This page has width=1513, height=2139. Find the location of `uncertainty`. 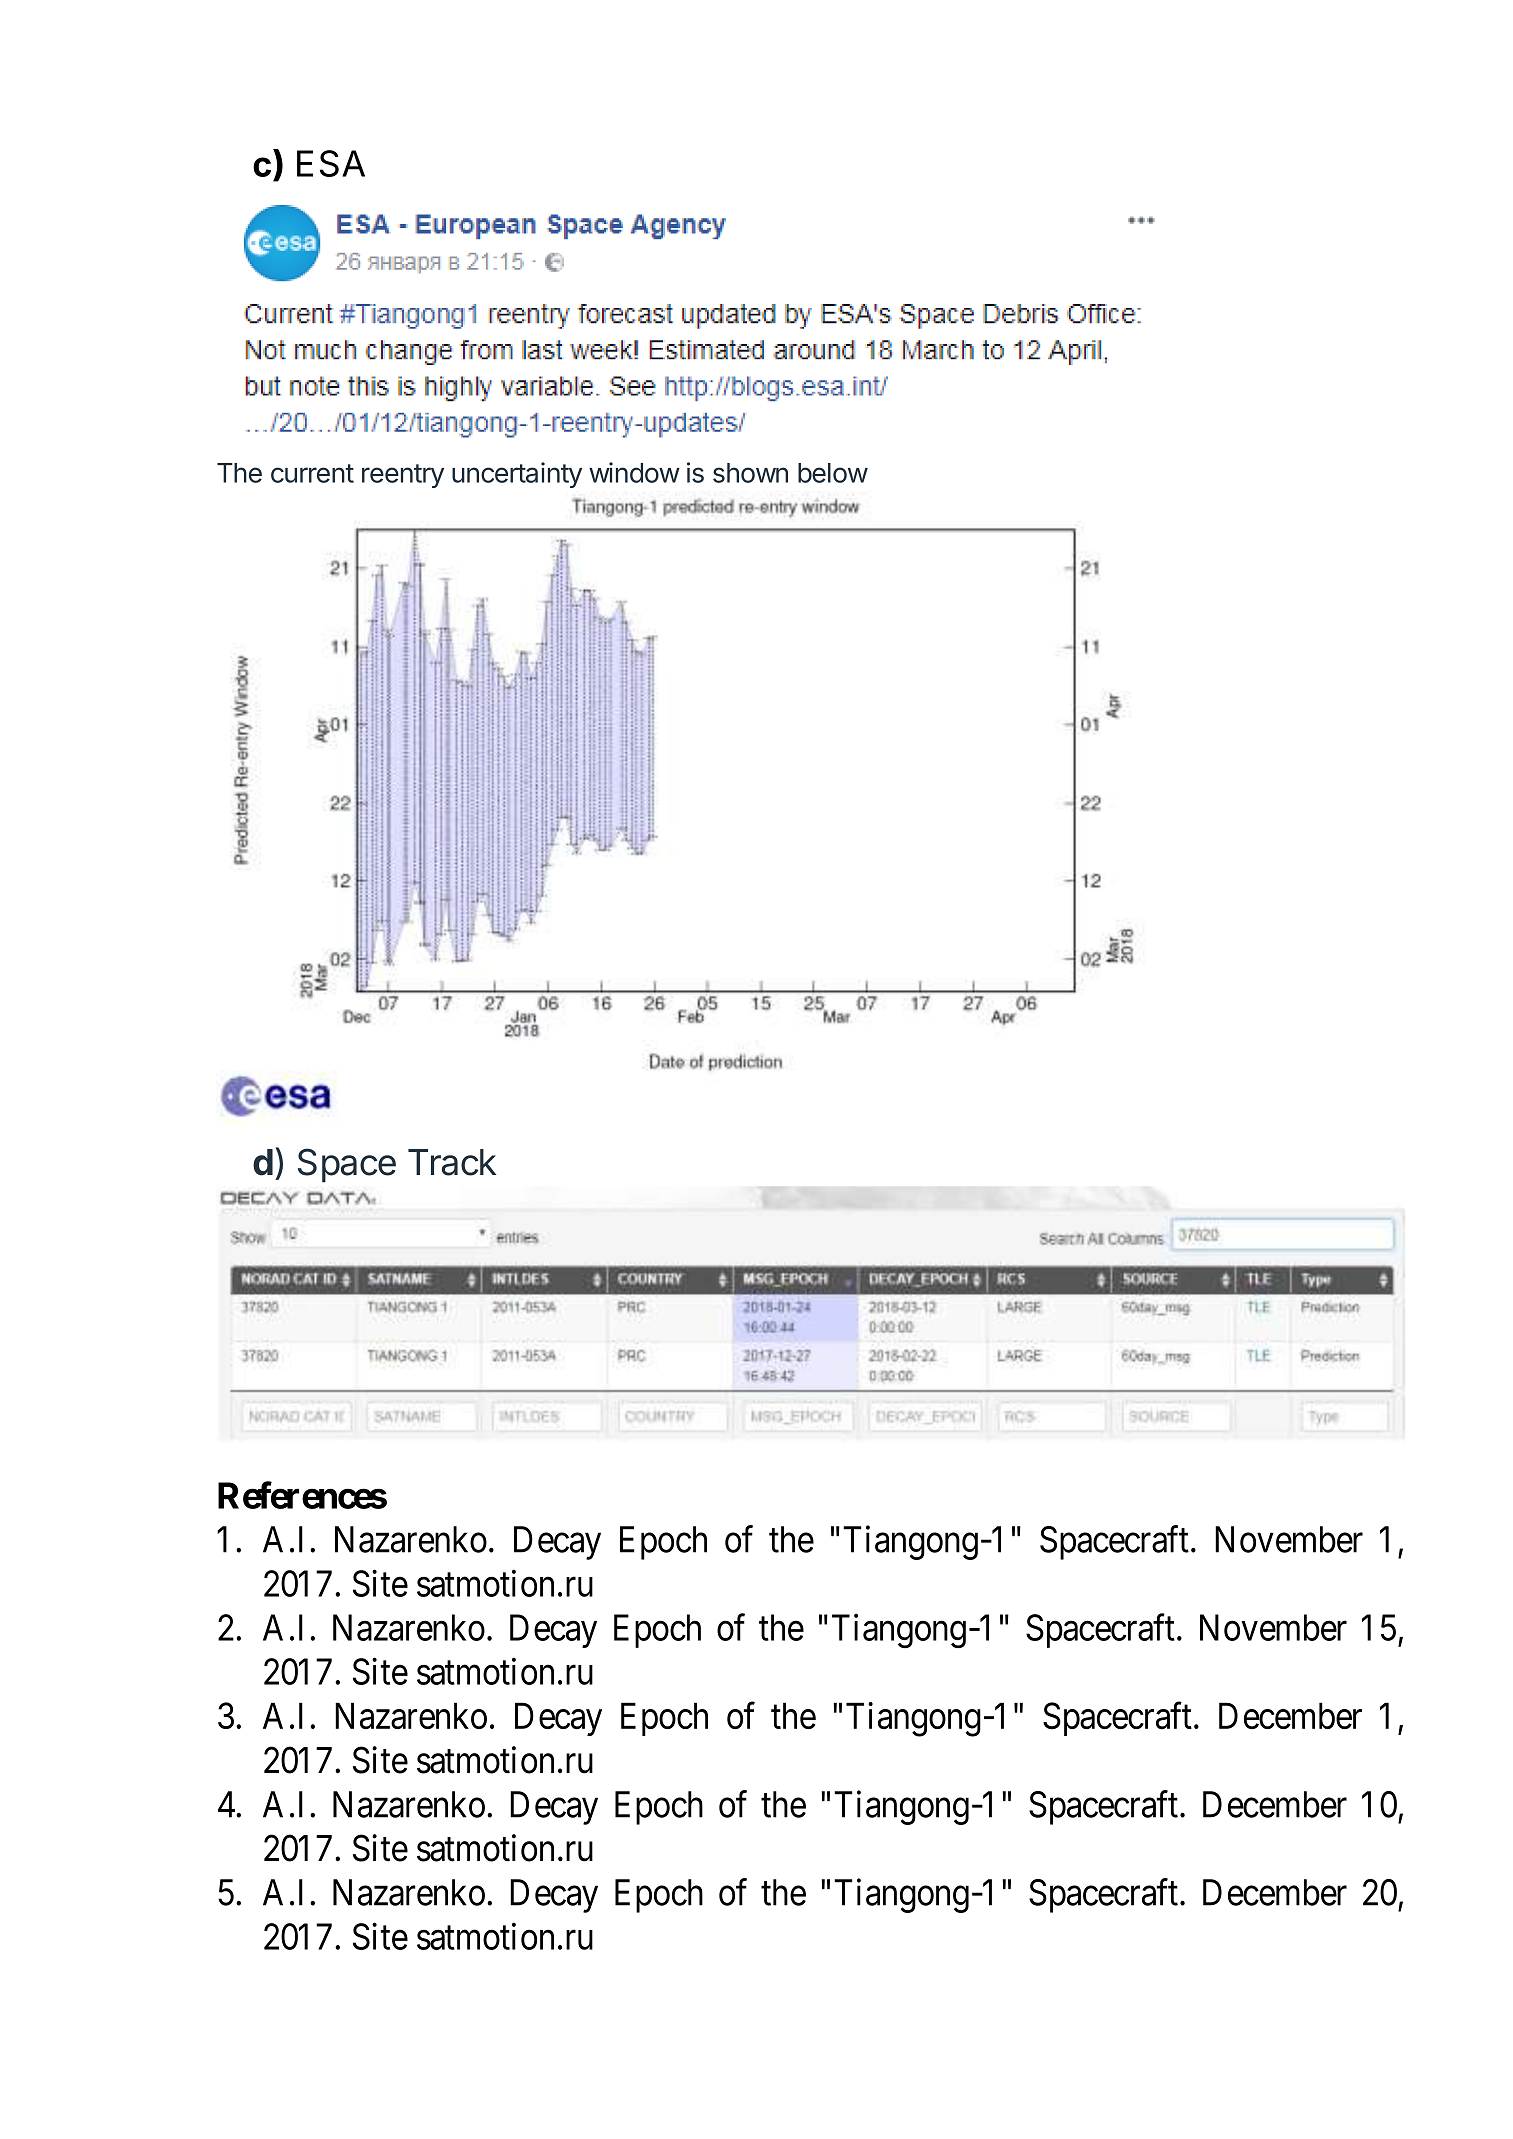

uncertainty is located at coordinates (517, 475).
